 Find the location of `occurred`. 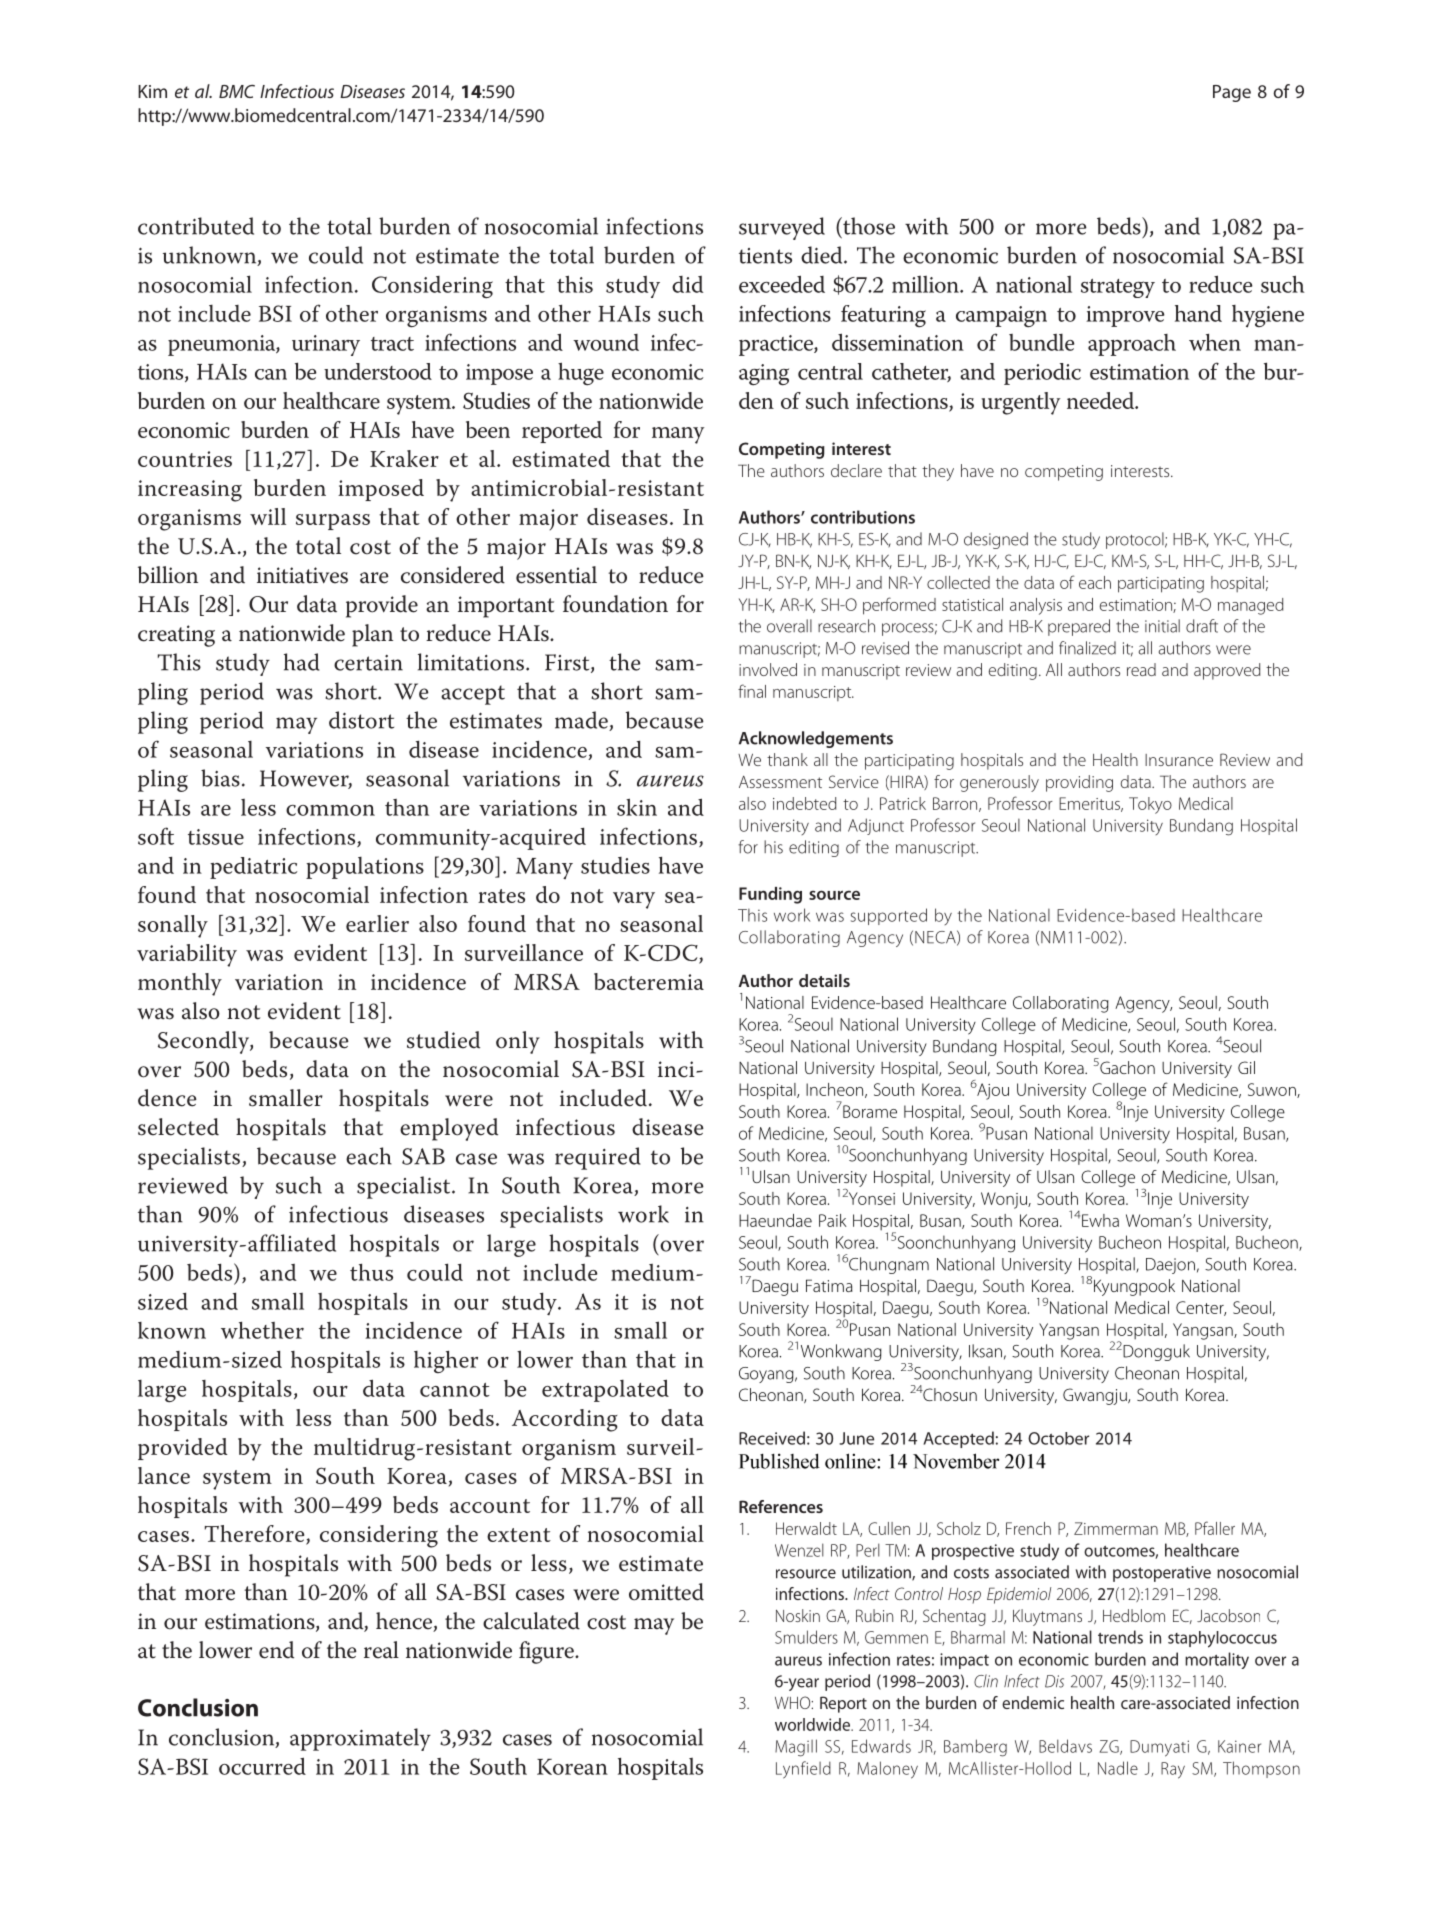

occurred is located at coordinates (262, 1766).
